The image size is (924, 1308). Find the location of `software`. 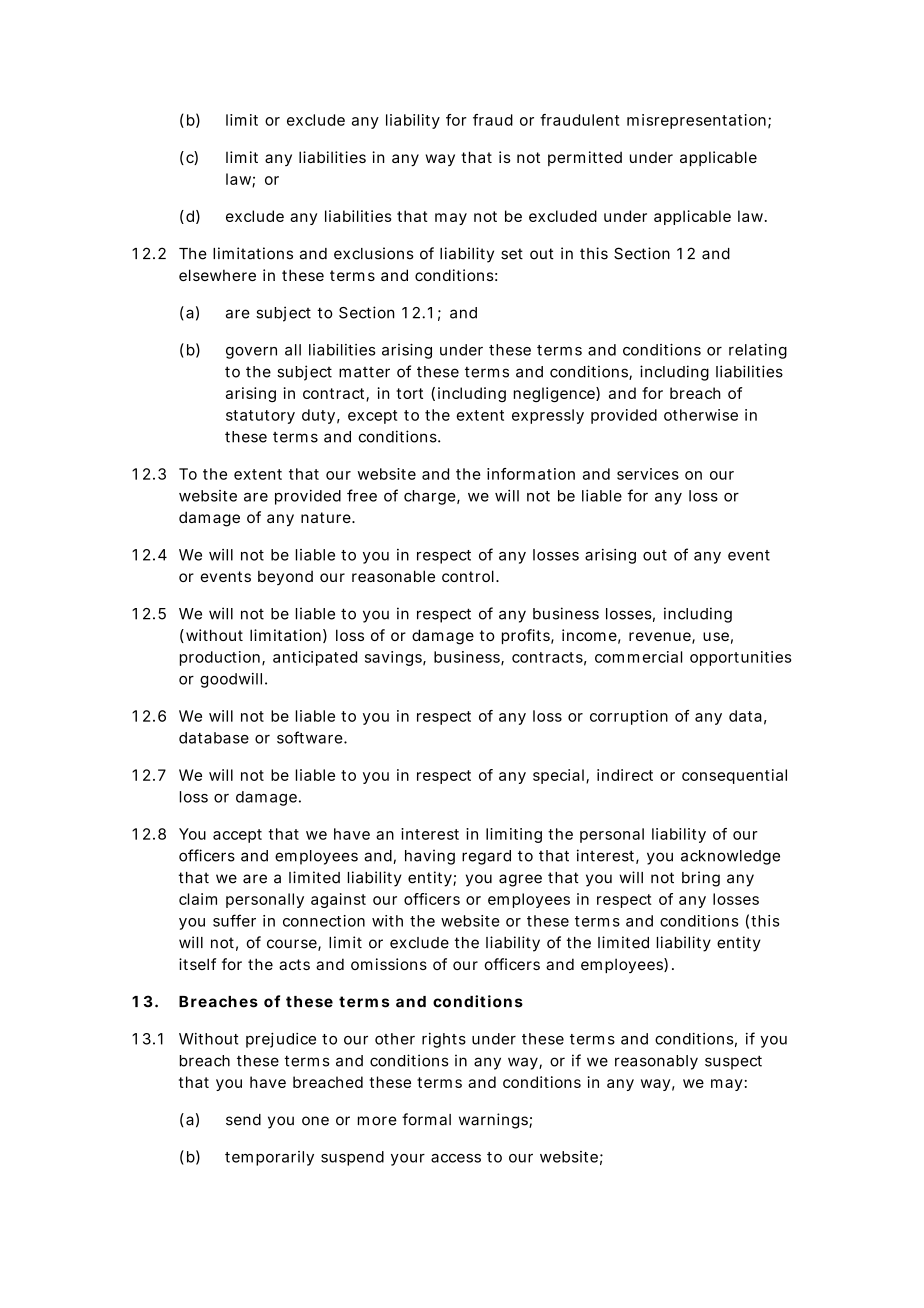

software is located at coordinates (312, 737).
